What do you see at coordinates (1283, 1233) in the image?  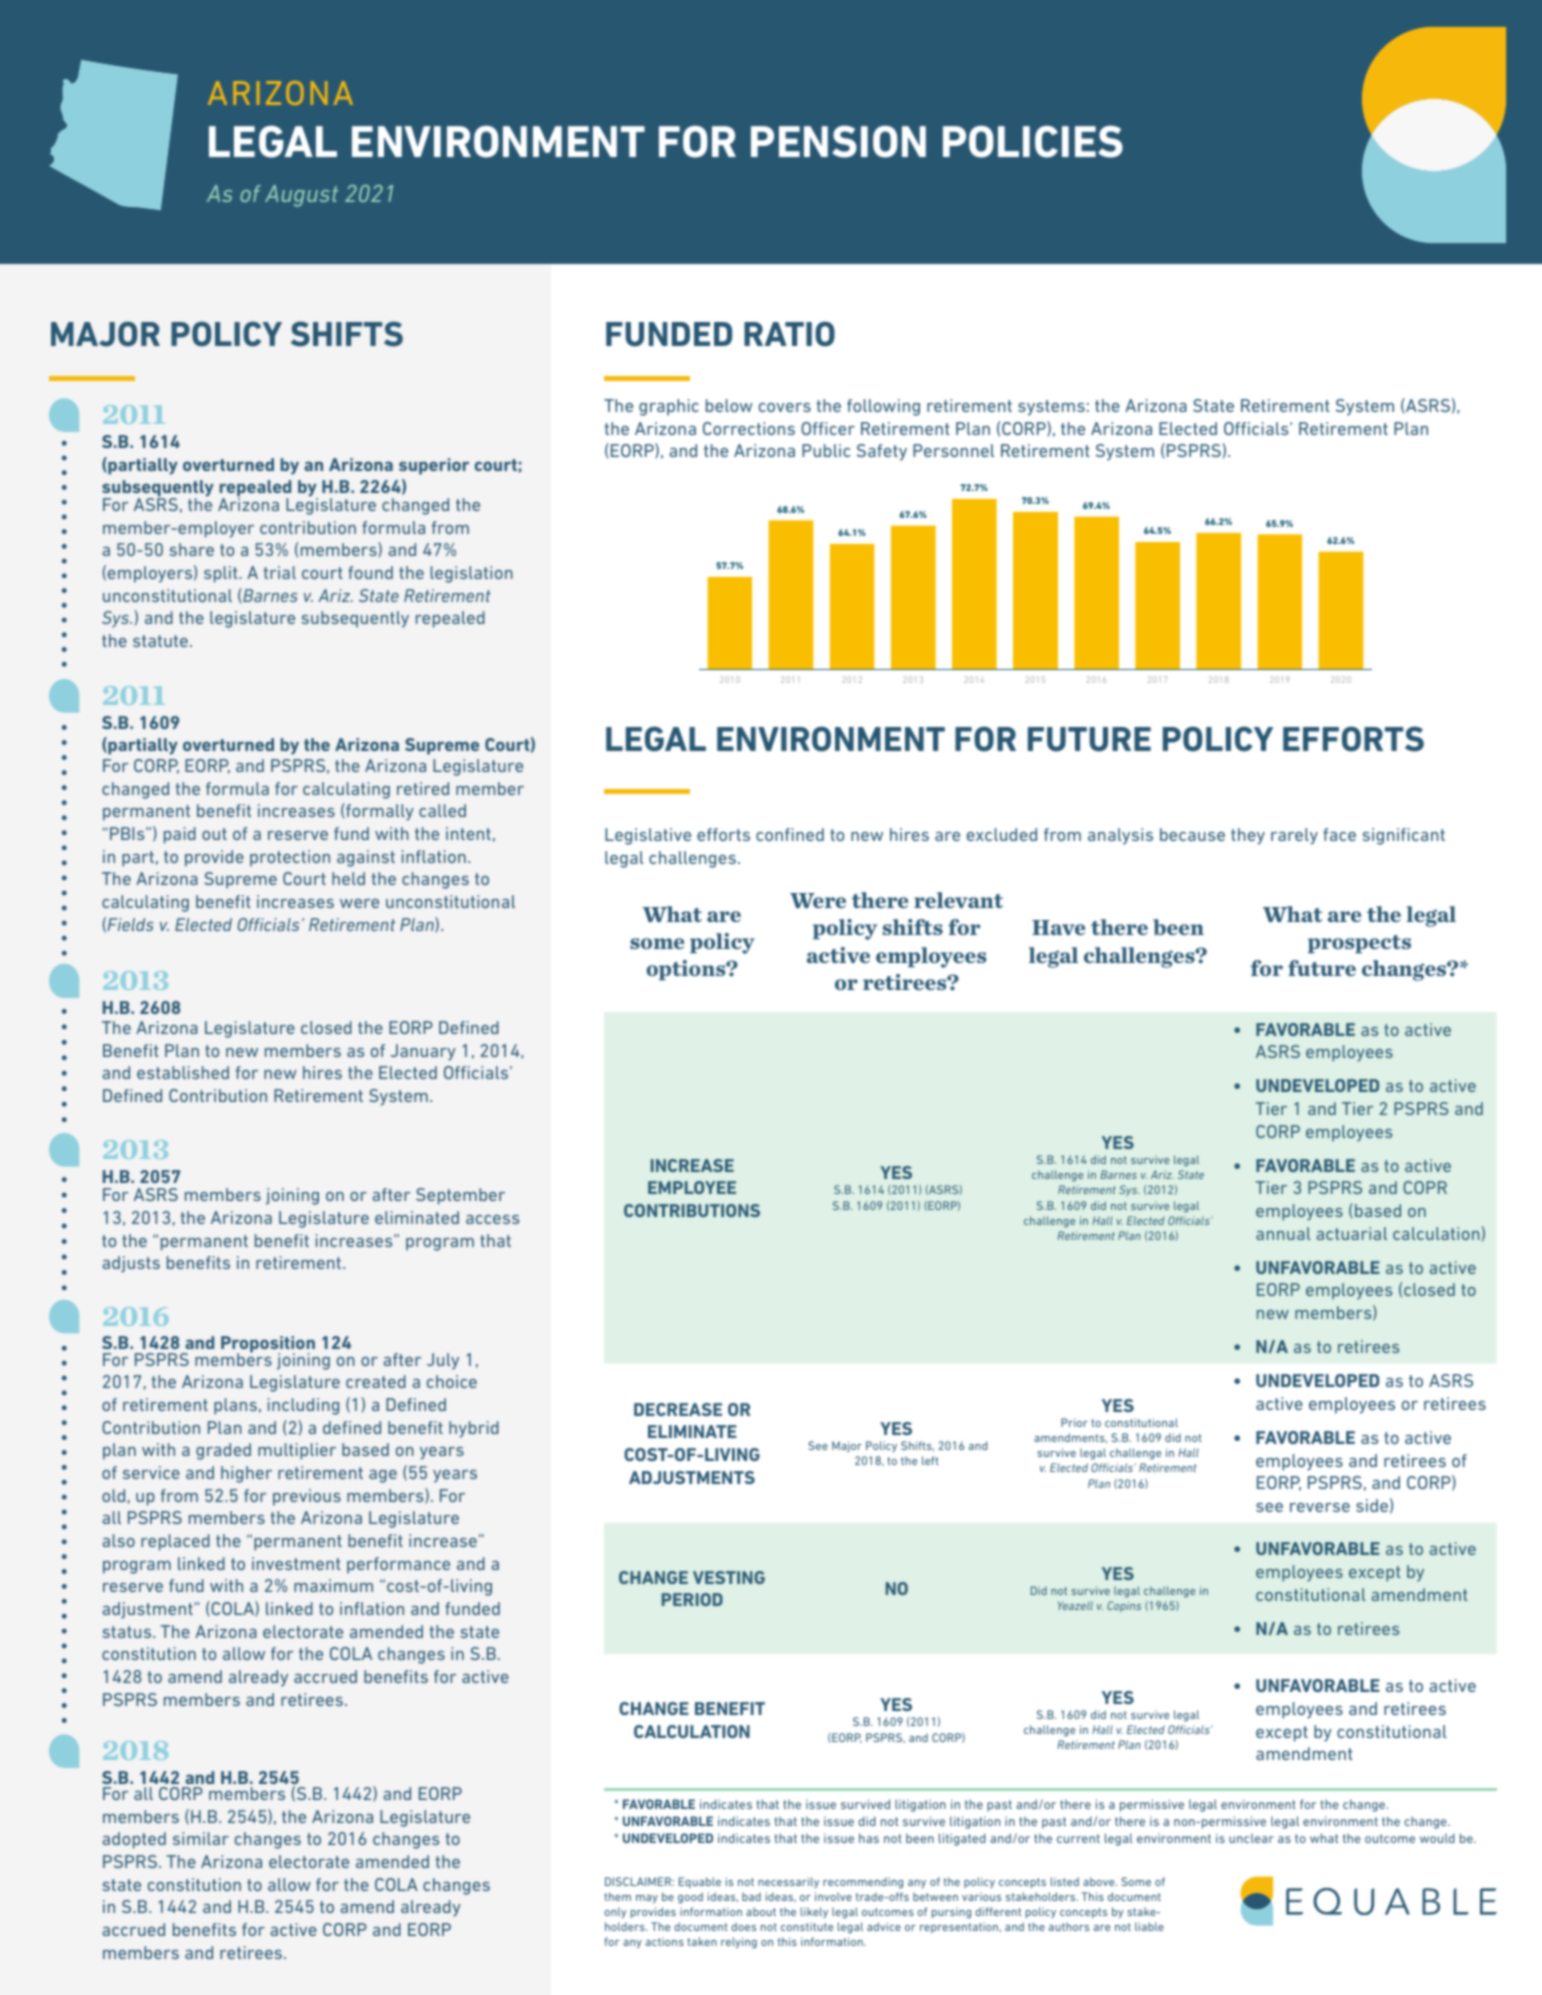 I see `annual` at bounding box center [1283, 1233].
